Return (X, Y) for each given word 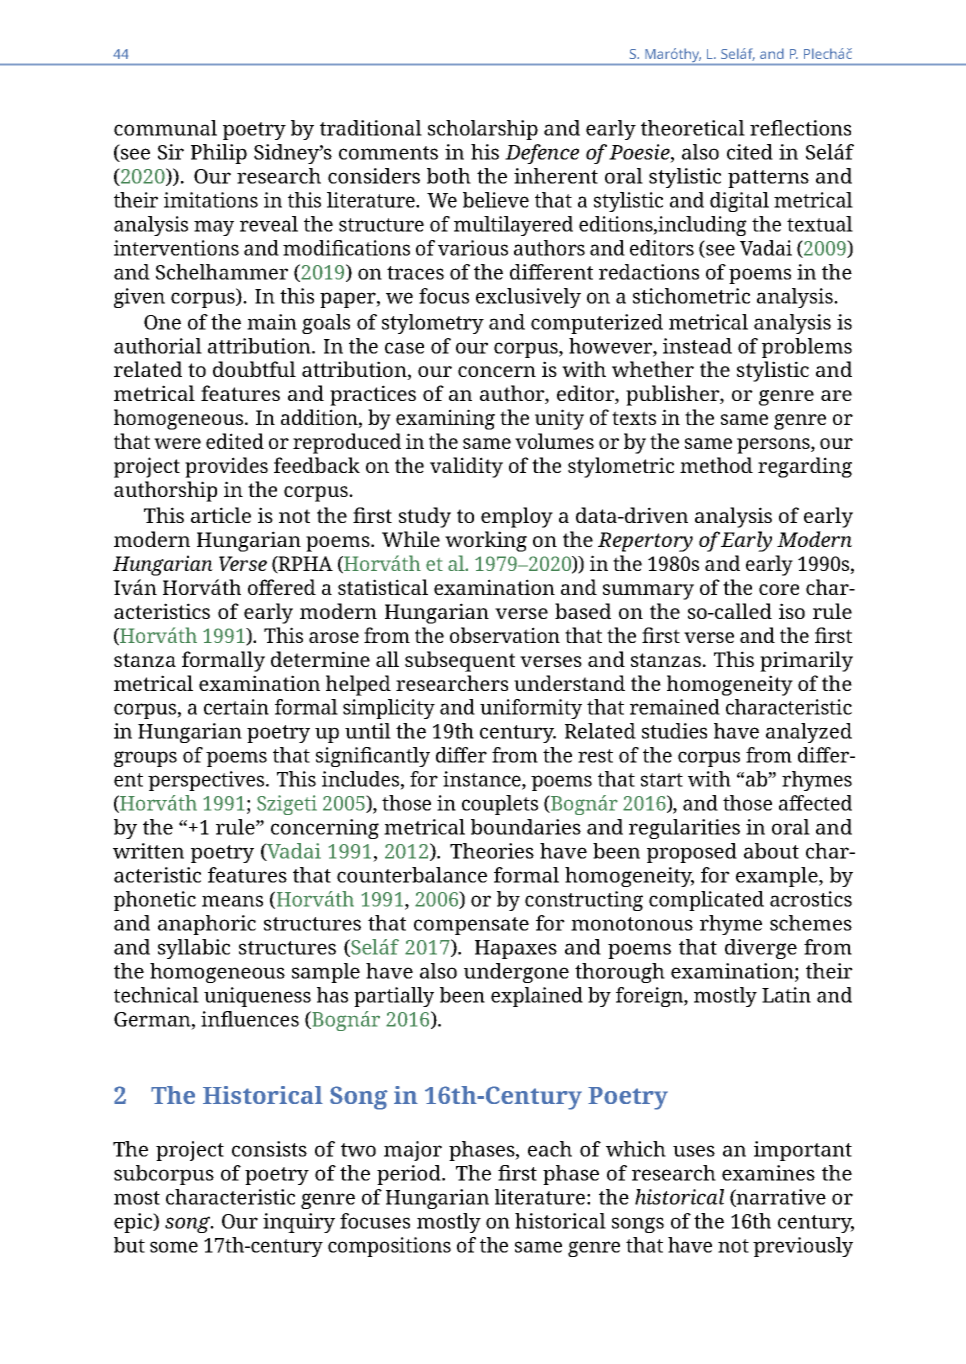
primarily (806, 661)
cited (750, 152)
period (410, 1175)
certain (236, 707)
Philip (219, 154)
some (174, 1247)
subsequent (460, 661)
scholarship (483, 130)
